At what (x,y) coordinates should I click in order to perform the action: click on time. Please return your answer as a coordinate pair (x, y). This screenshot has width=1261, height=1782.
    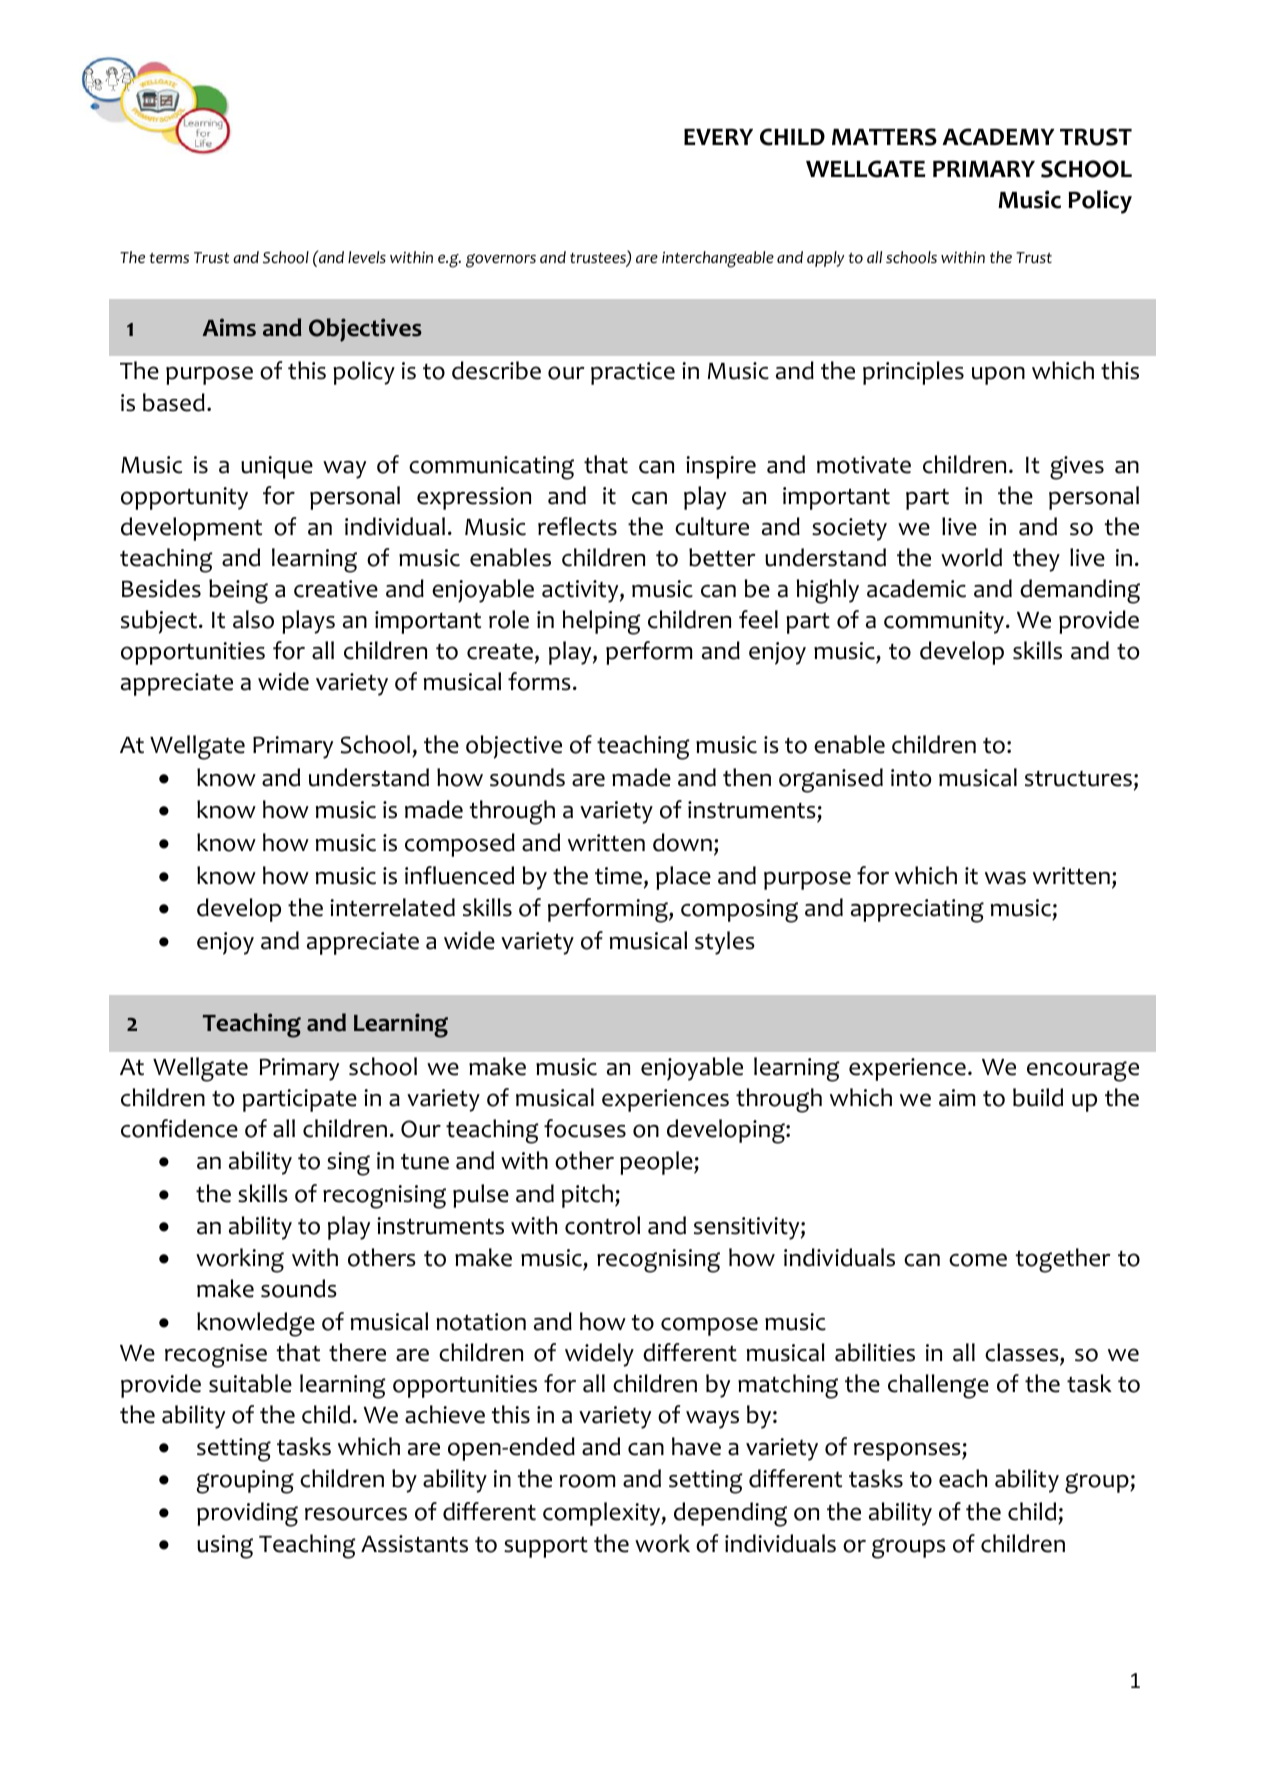
    Looking at the image, I should click on (618, 876).
